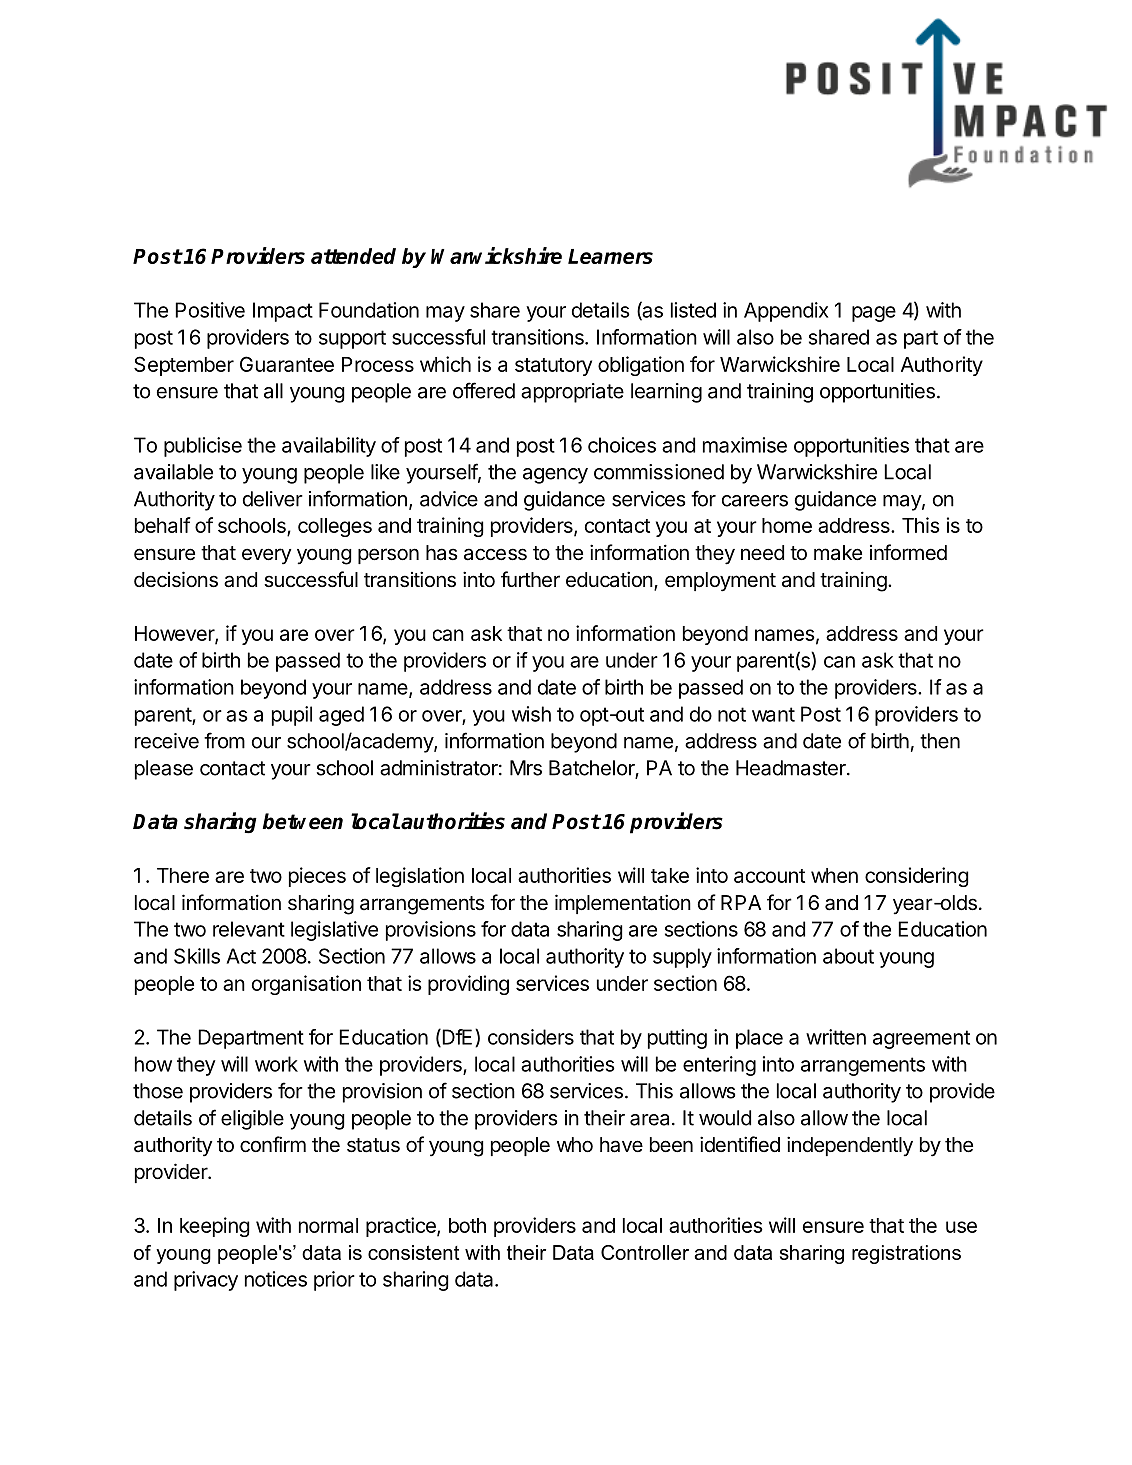 Image resolution: width=1132 pixels, height=1465 pixels. Describe the element at coordinates (610, 256) in the document. I see `Learners` at that location.
